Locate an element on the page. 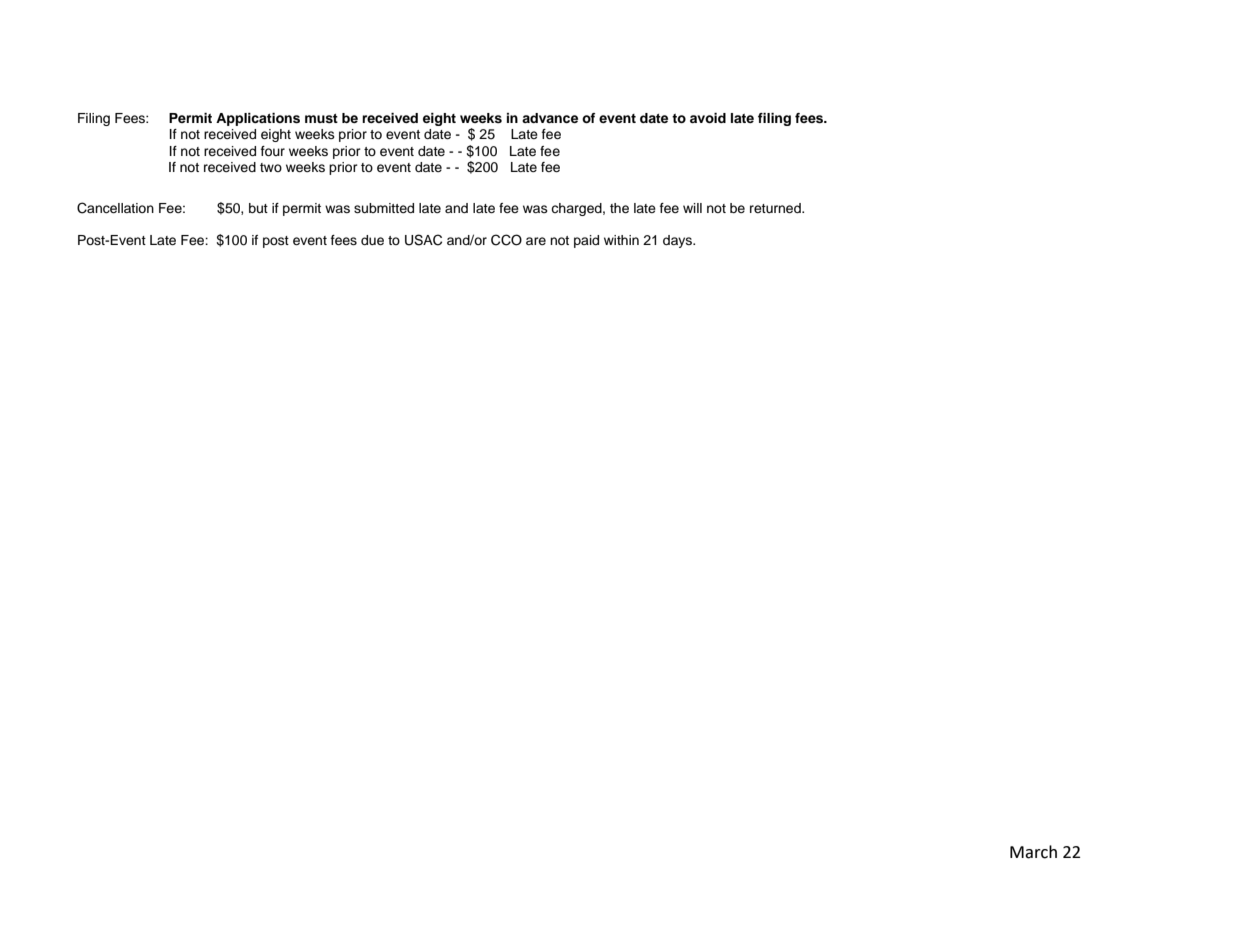 The image size is (1233, 952). advance is located at coordinates (550, 118).
